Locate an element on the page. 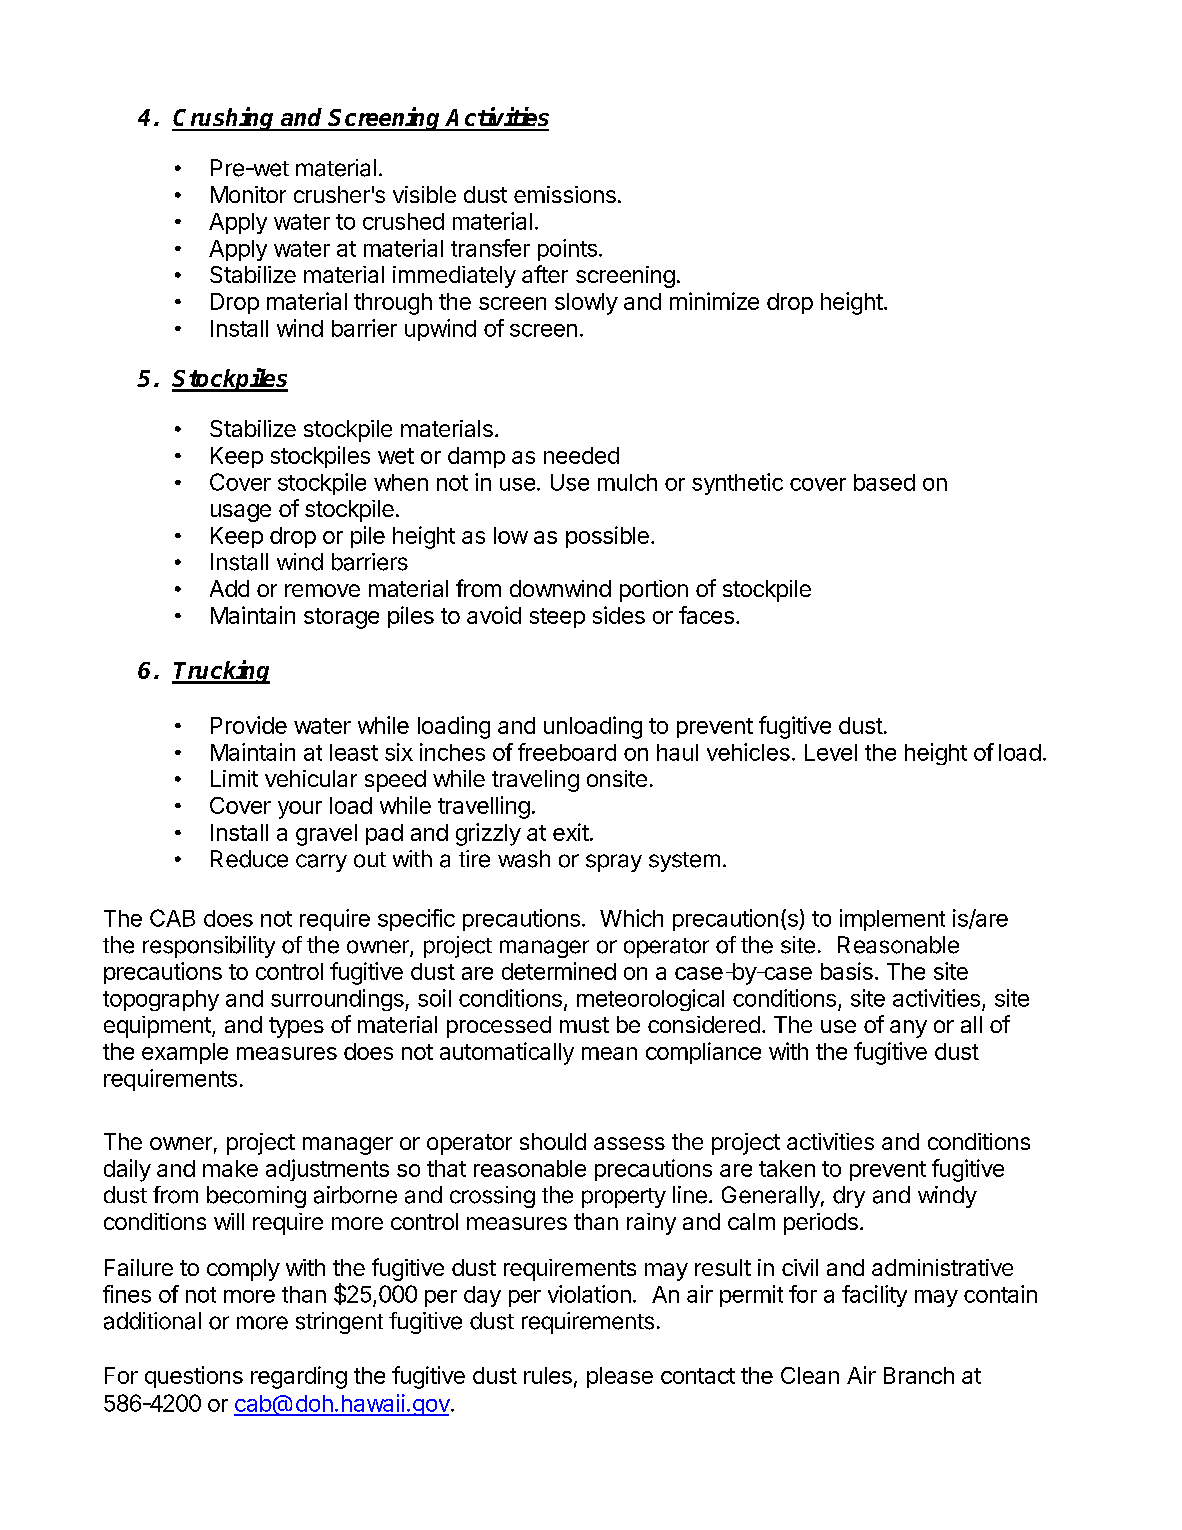 This image has height=1530, width=1182. emissions is located at coordinates (565, 194).
